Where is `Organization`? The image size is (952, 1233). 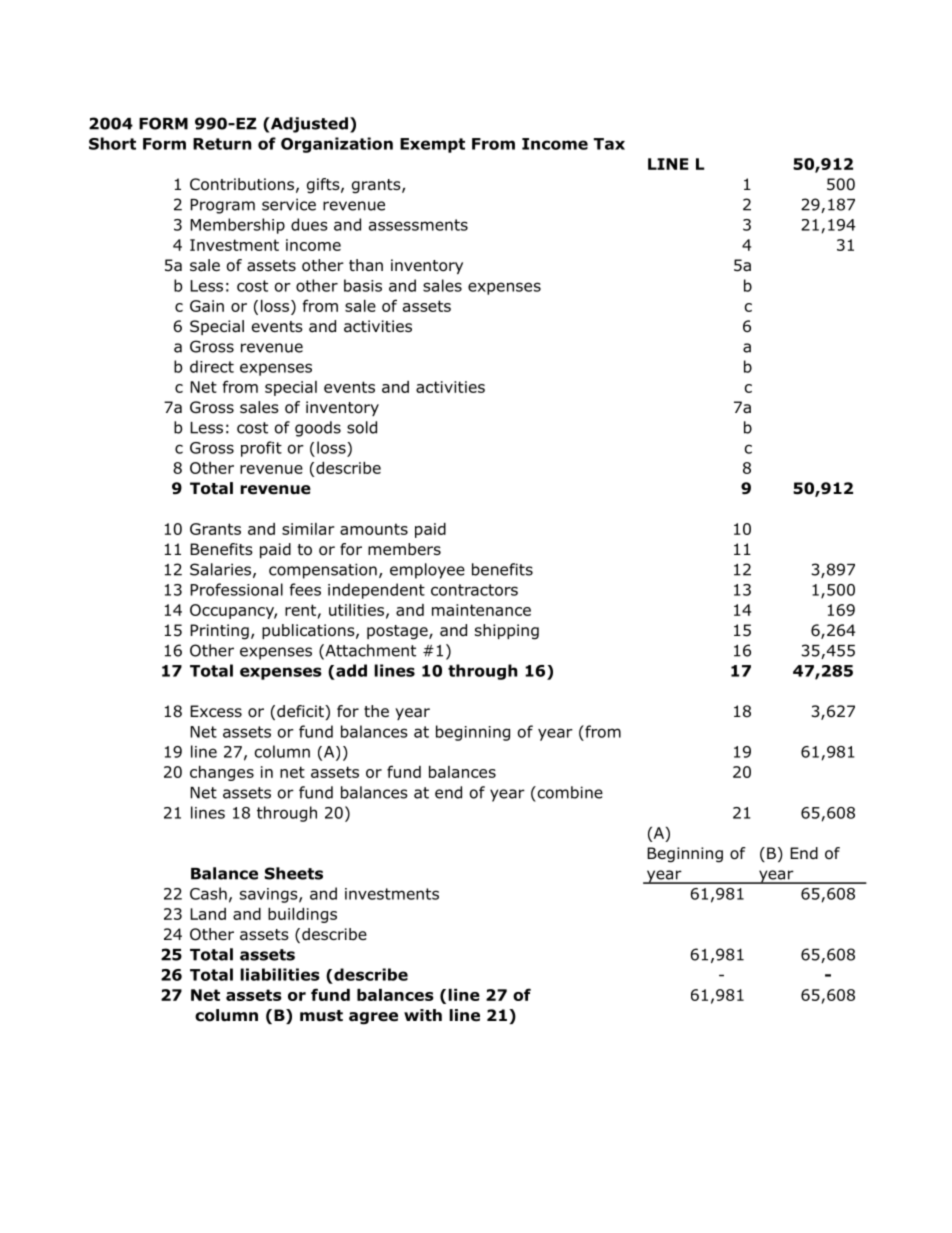 Organization is located at coordinates (337, 145).
